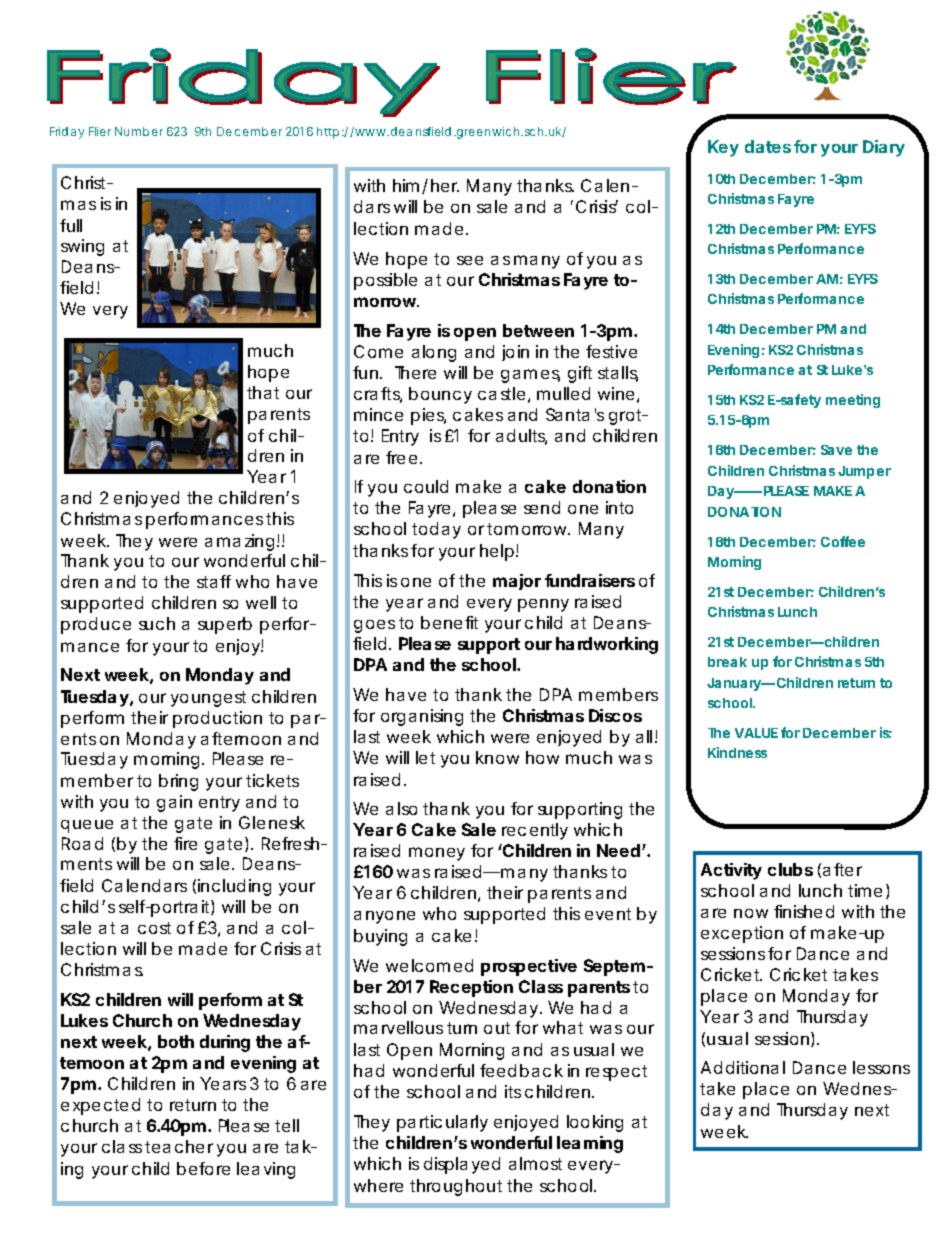 The width and height of the image is (952, 1233). What do you see at coordinates (843, 541) in the image?
I see `Coffee` at bounding box center [843, 541].
